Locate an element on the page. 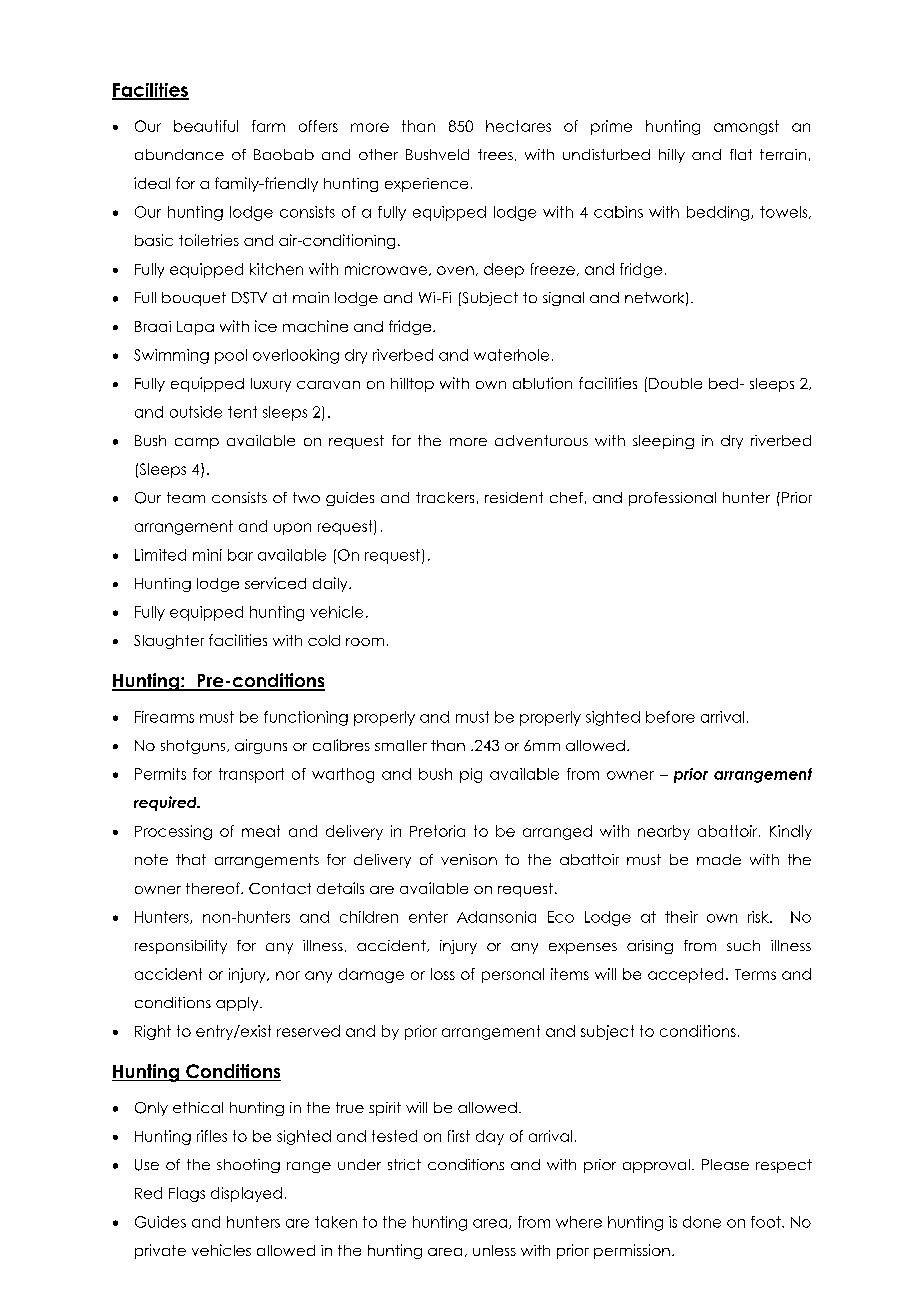  trees is located at coordinates (495, 154).
